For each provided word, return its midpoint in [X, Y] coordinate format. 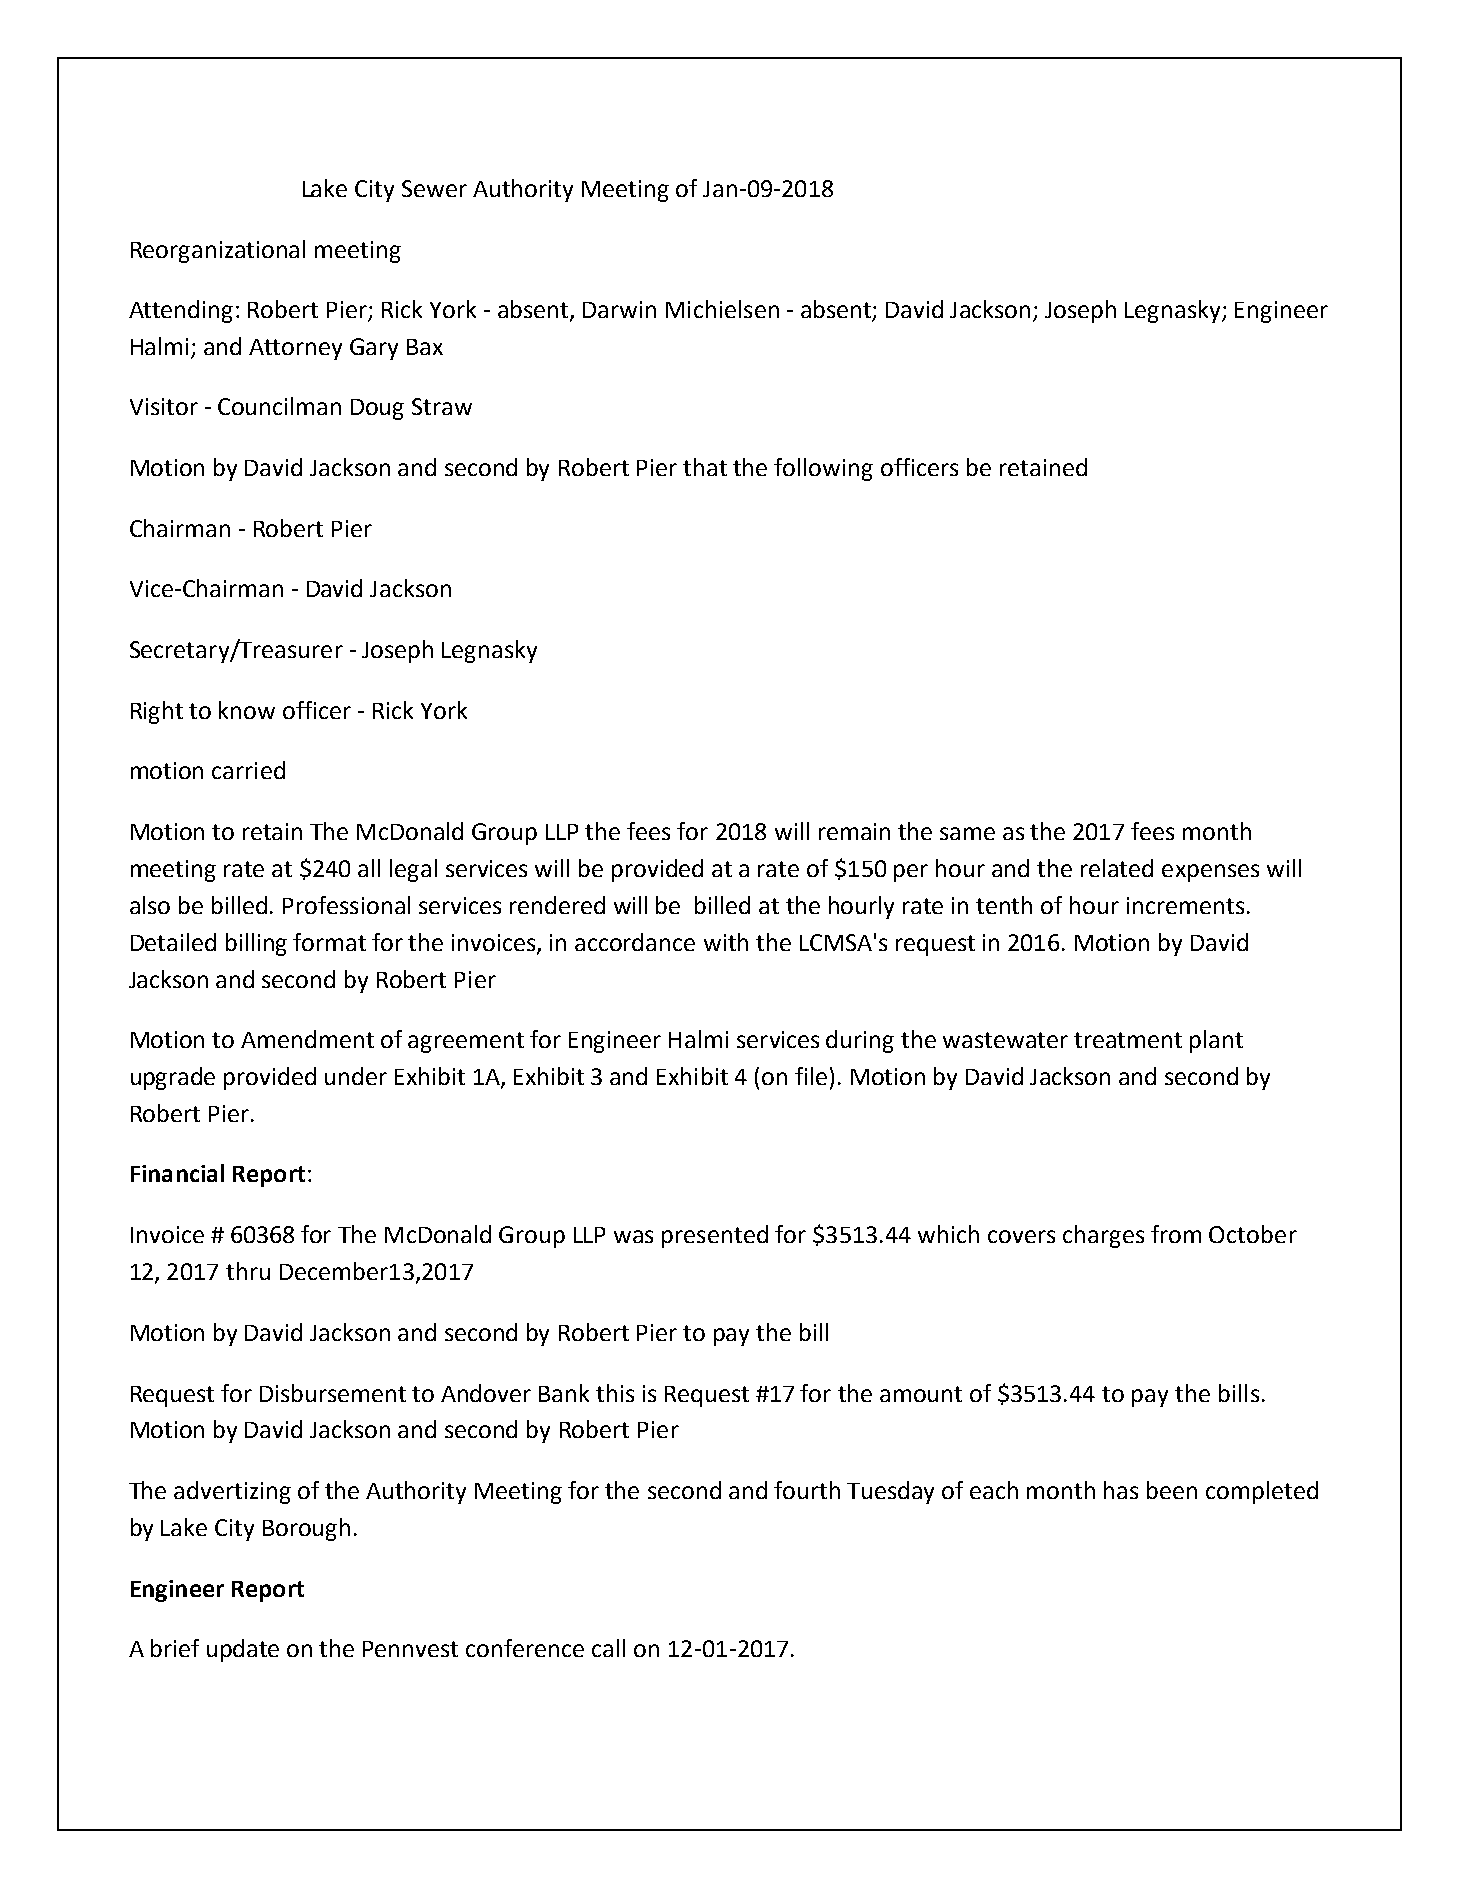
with [726, 942]
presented [715, 1236]
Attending [181, 311]
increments [1185, 905]
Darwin [619, 309]
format [329, 942]
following [823, 469]
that [705, 467]
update [243, 1650]
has [1121, 1490]
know [247, 710]
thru [248, 1271]
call [608, 1648]
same [967, 833]
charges [1103, 1236]
